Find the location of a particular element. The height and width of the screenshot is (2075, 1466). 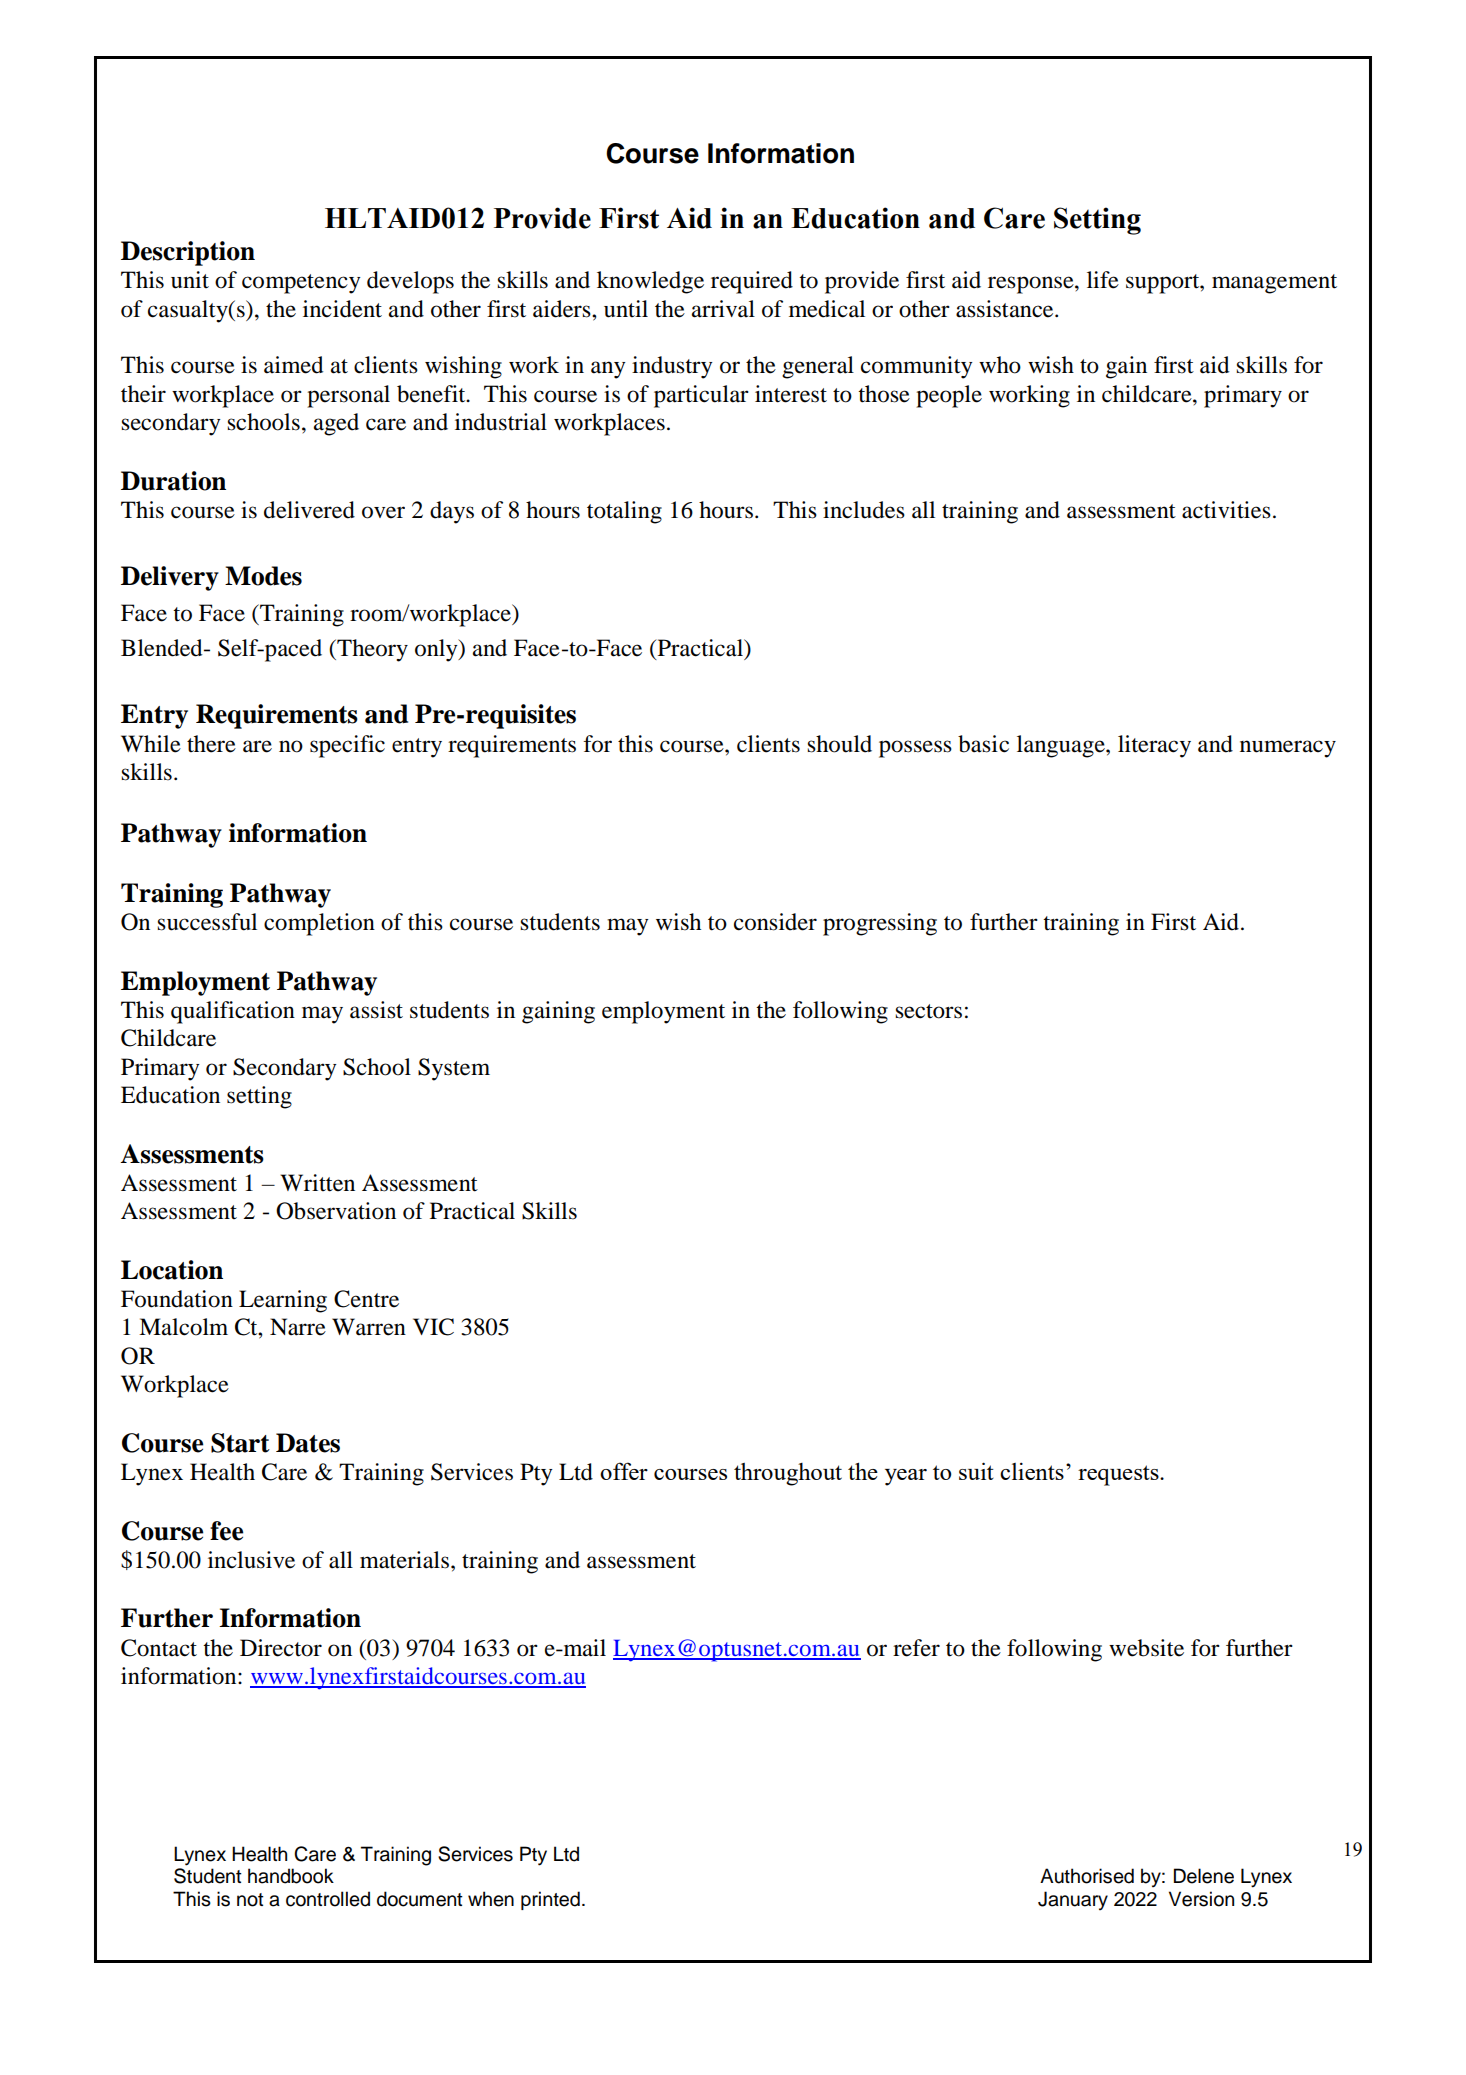

competency is located at coordinates (301, 284).
